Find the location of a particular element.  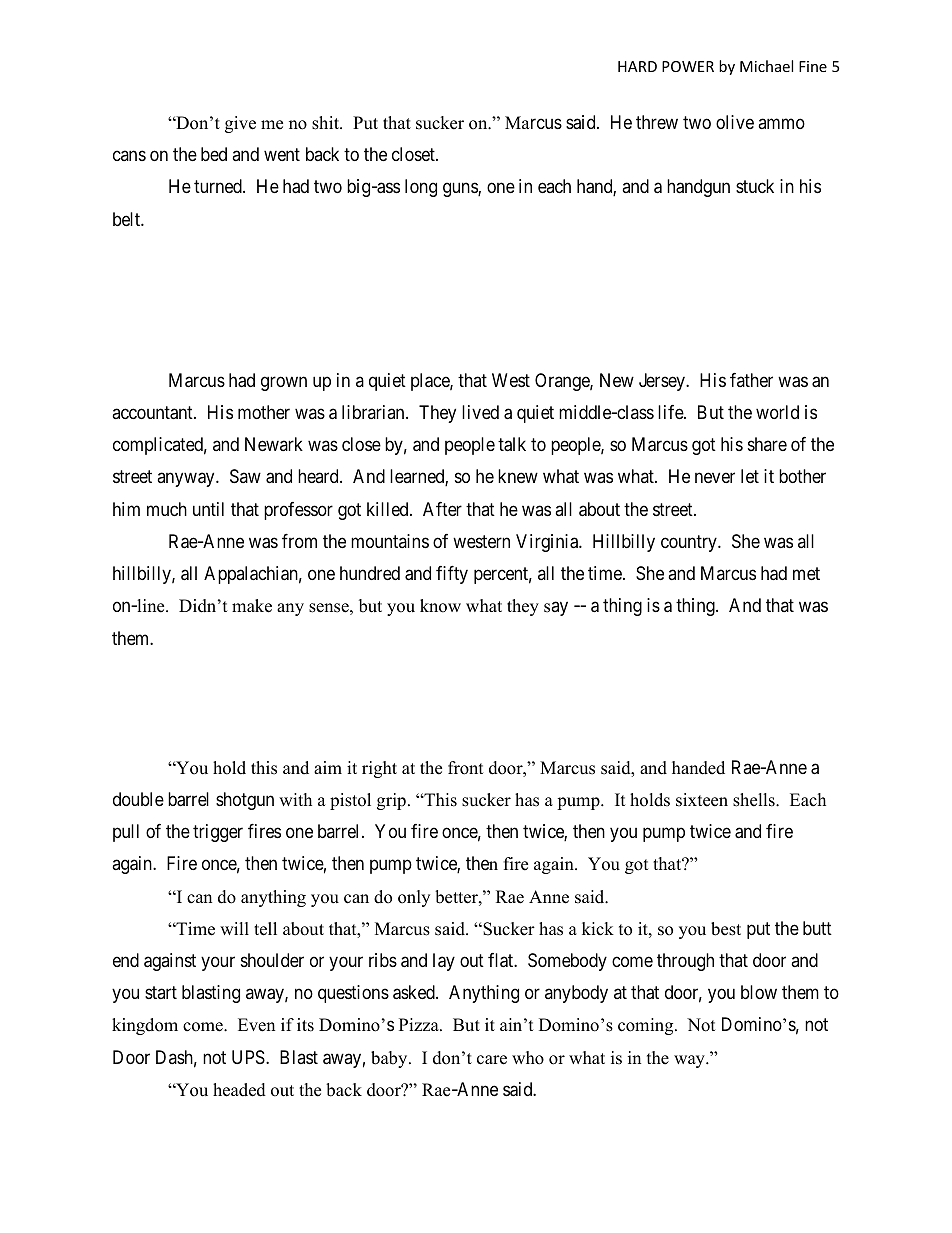

shells is located at coordinates (755, 800).
